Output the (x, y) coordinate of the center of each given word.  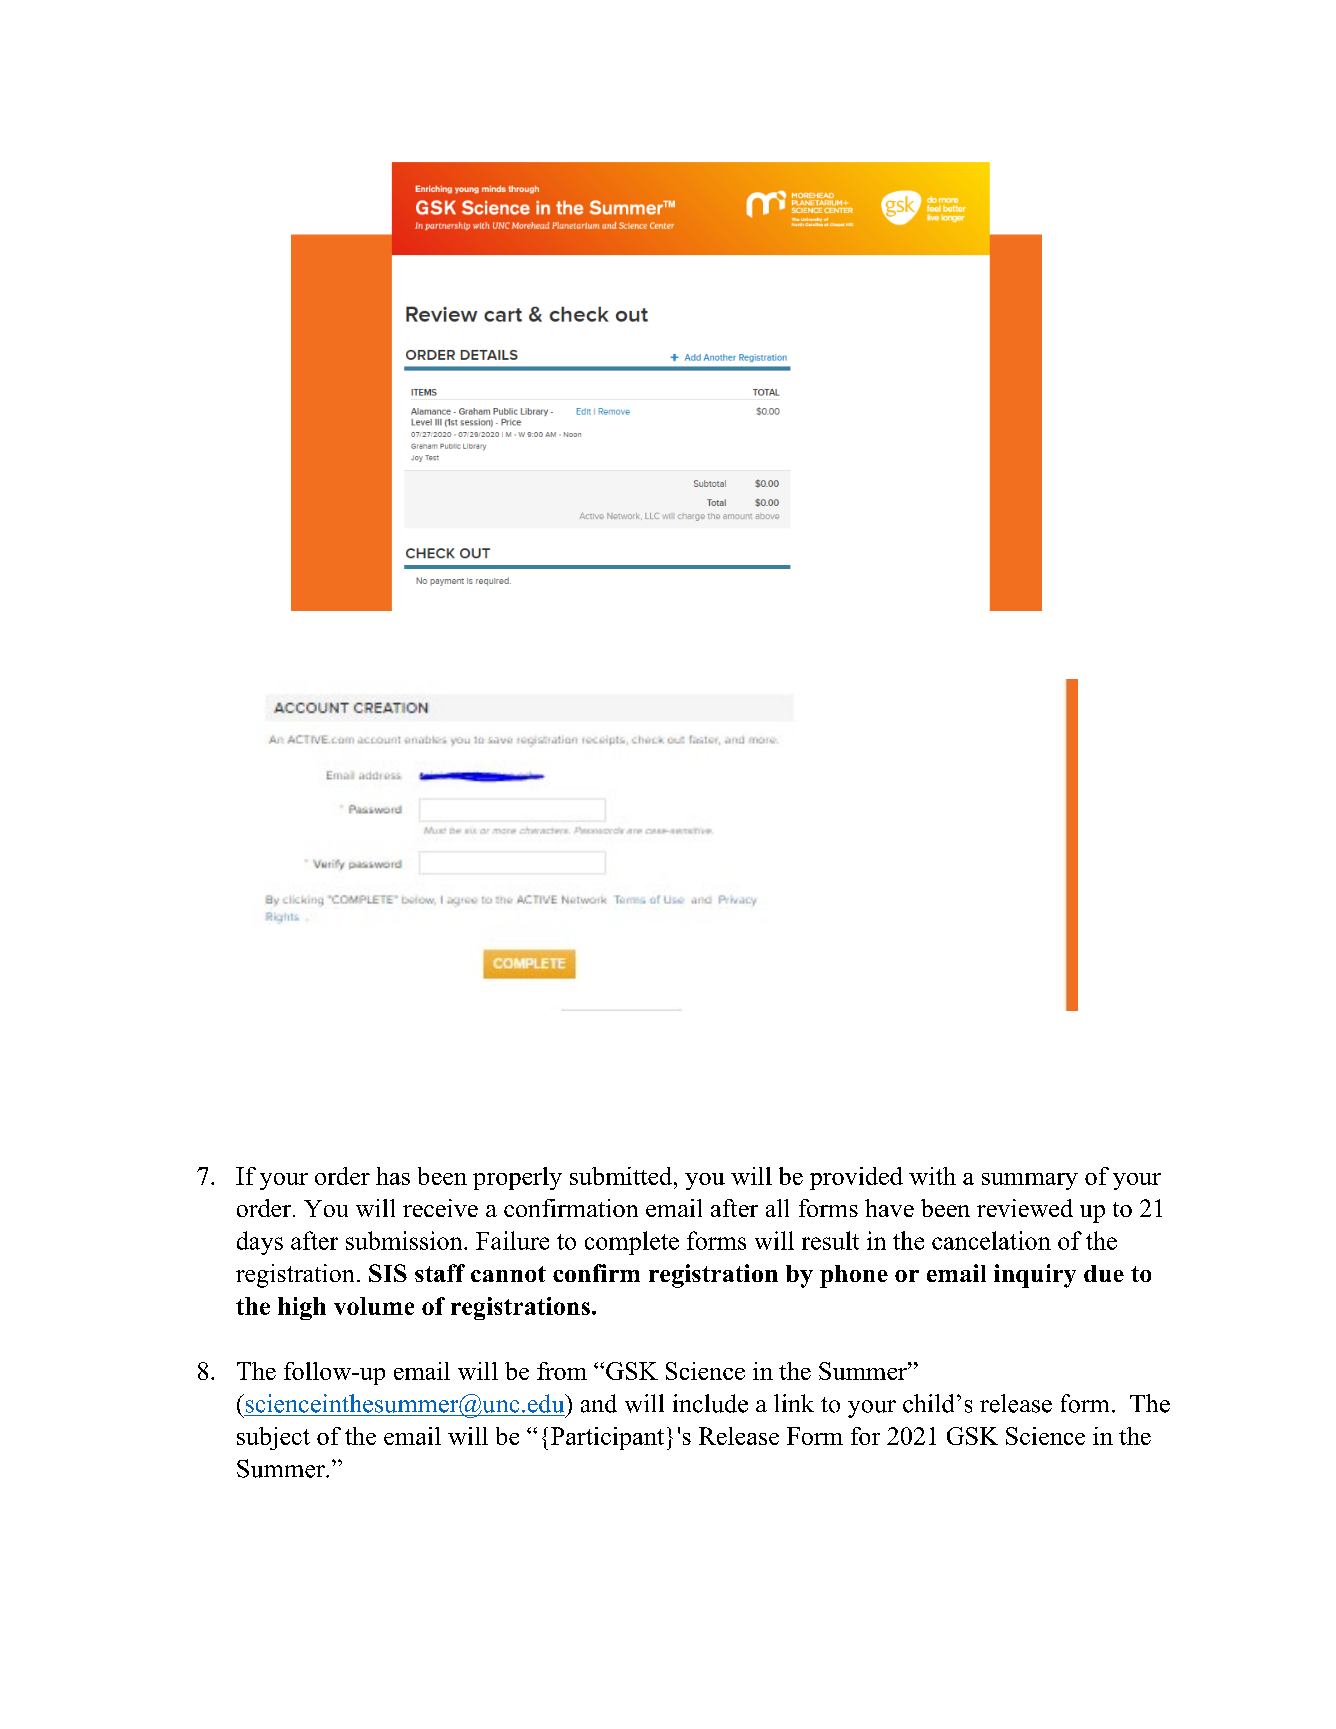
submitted (622, 1176)
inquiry (1035, 1276)
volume (374, 1306)
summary (1030, 1181)
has (393, 1176)
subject (273, 1438)
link (794, 1403)
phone (854, 1276)
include (710, 1403)
